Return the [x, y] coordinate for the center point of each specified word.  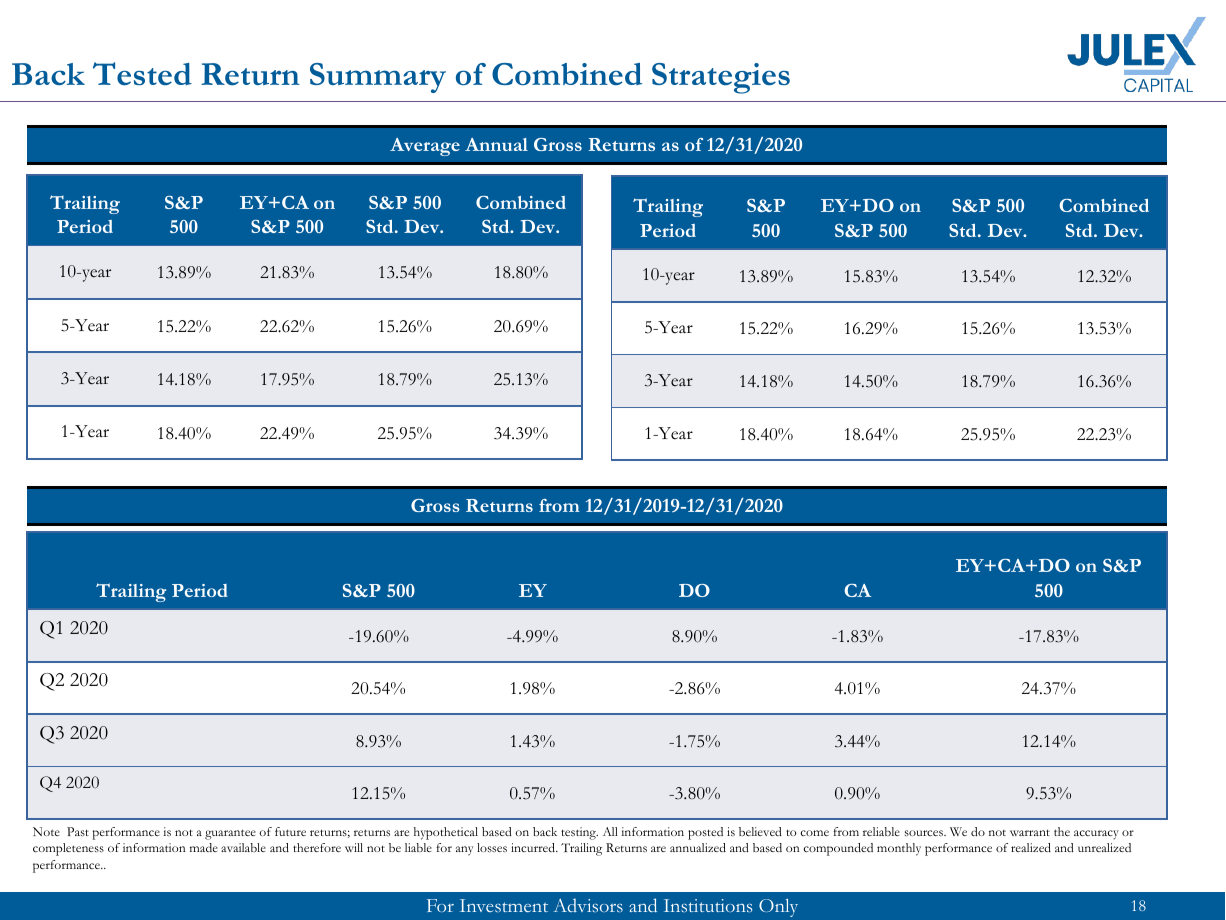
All [610, 831]
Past [78, 831]
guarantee [230, 834]
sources [925, 833]
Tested [142, 73]
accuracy [1096, 835]
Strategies [721, 78]
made [204, 847]
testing [579, 833]
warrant [1030, 832]
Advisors [588, 905]
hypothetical [446, 833]
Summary [378, 78]
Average [425, 147]
